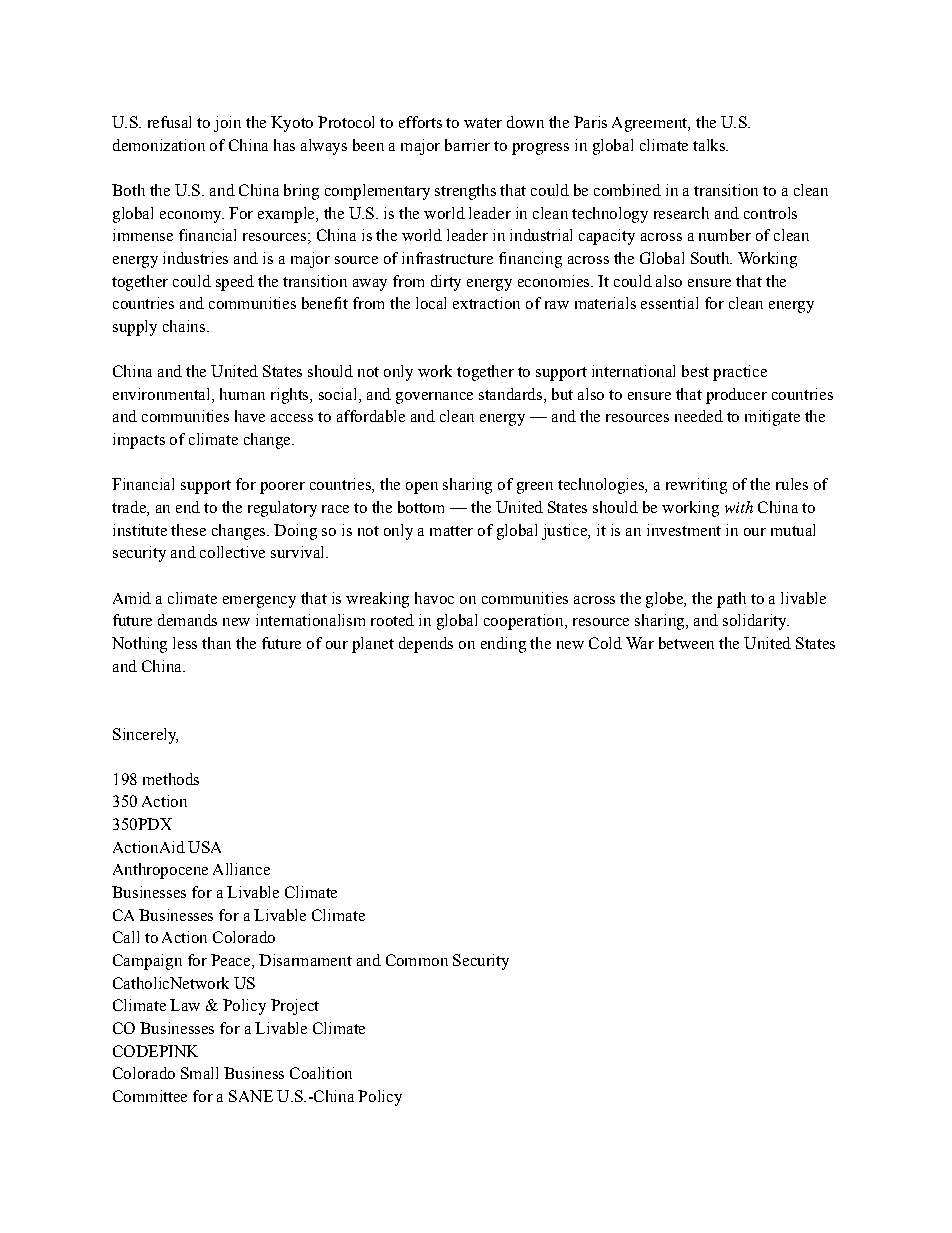 The image size is (952, 1233). I want to click on Coalition, so click(321, 1073).
